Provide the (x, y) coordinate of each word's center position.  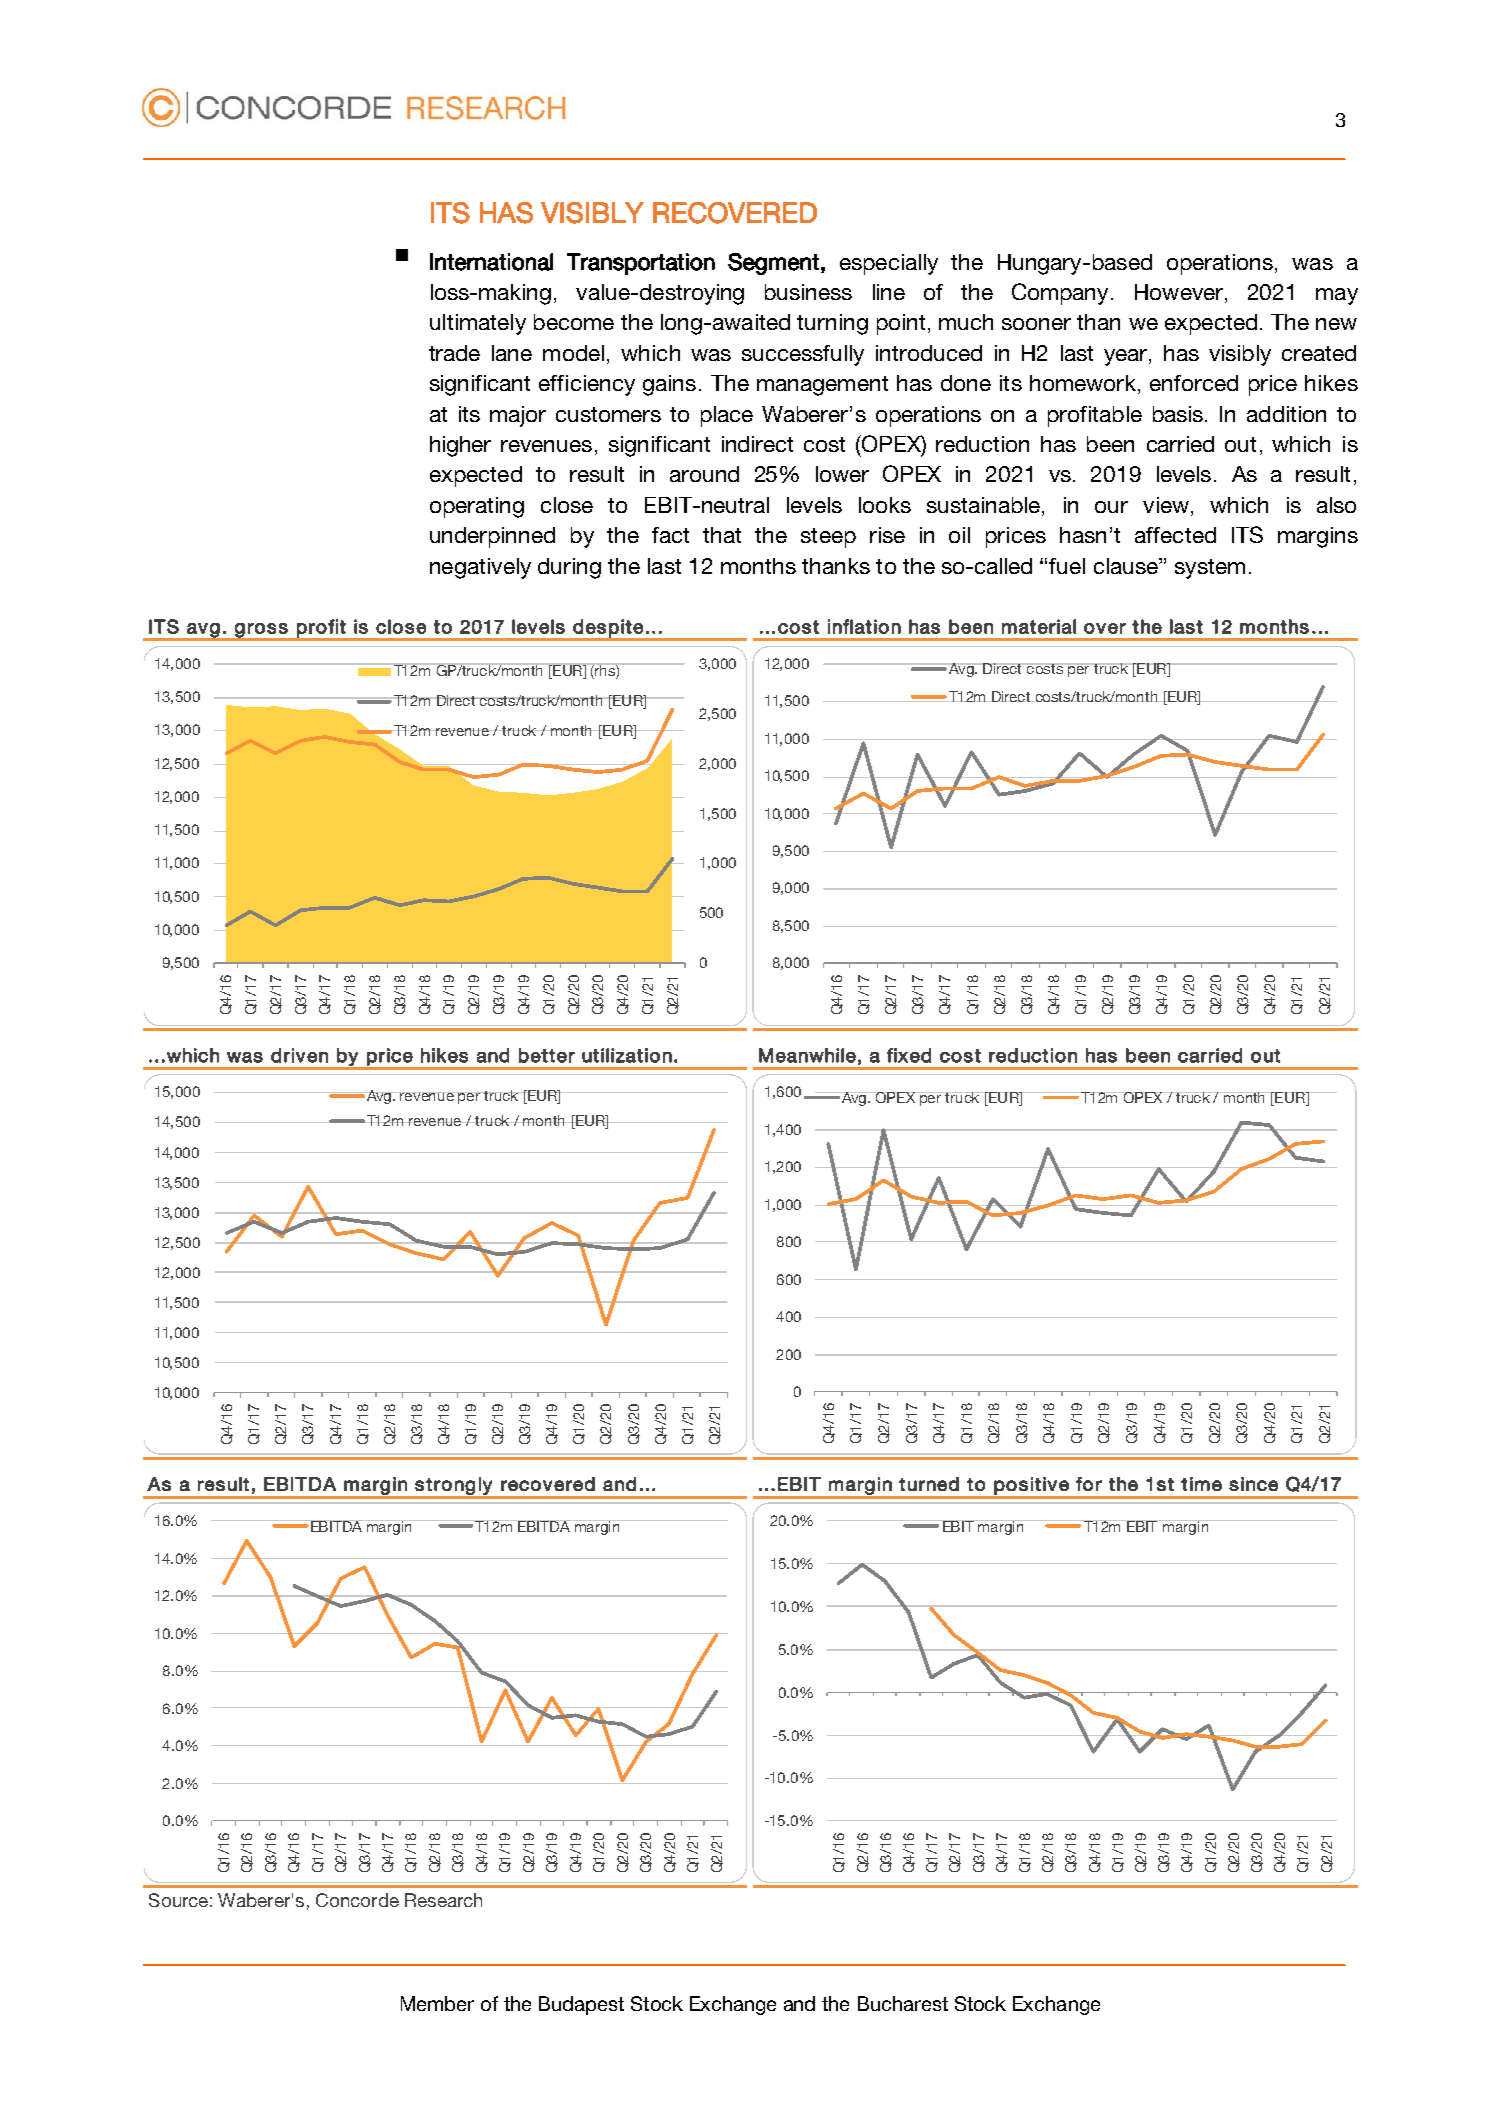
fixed (909, 1055)
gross (261, 631)
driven (299, 1055)
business (808, 292)
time (1201, 1484)
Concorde (357, 1900)
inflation (864, 626)
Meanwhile (807, 1055)
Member (437, 2003)
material (1039, 626)
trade (454, 353)
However (1179, 292)
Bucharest (903, 2003)
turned (929, 1484)
